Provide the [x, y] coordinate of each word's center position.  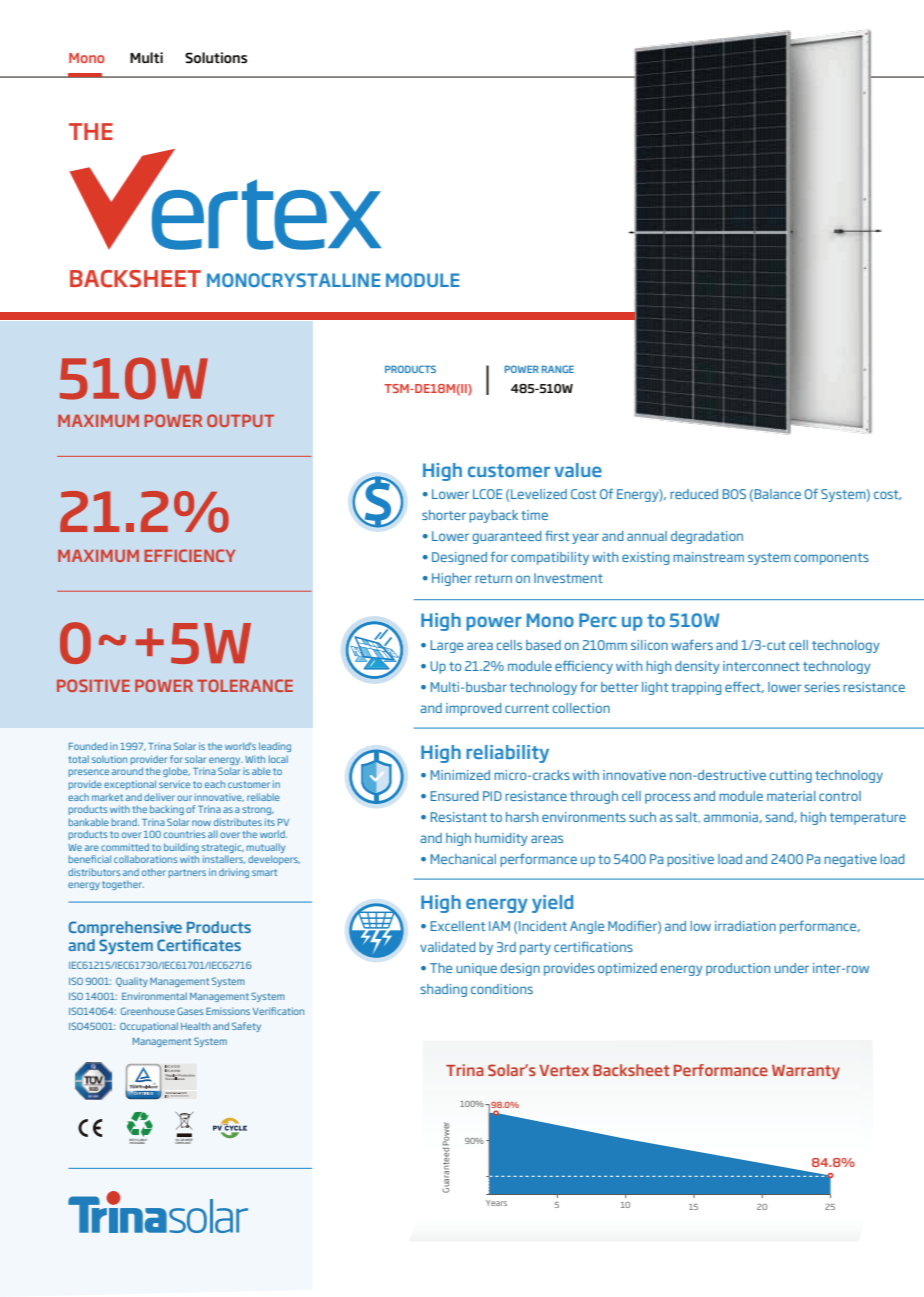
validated [447, 947]
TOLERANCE [245, 685]
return [493, 578]
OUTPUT [240, 420]
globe [176, 772]
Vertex [564, 1070]
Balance [778, 494]
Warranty [806, 1072]
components [831, 559]
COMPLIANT [183, 1141]
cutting [790, 776]
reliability [507, 754]
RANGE [558, 369]
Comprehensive [125, 928]
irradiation [745, 926]
